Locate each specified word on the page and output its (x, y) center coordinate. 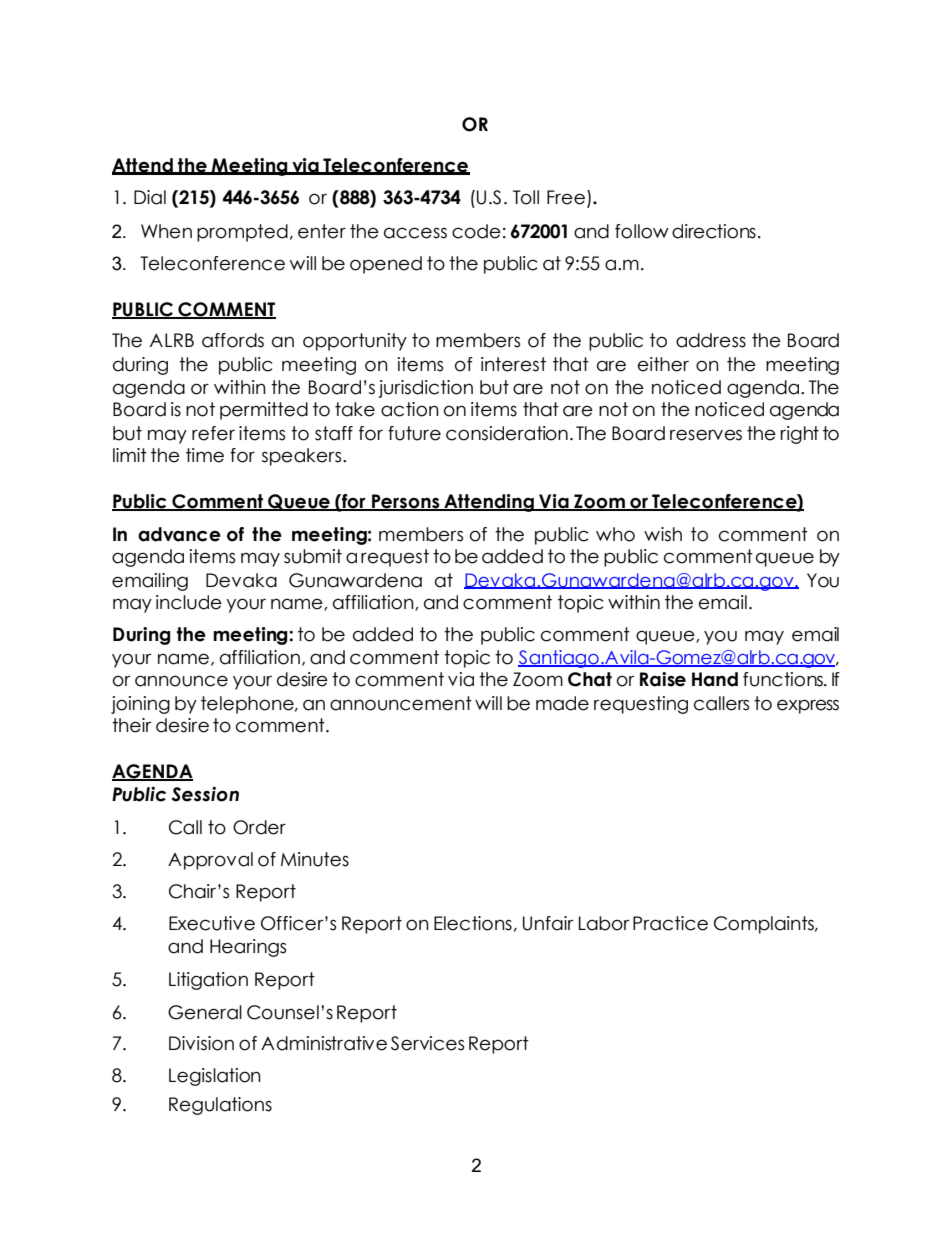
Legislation (215, 1077)
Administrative (324, 1043)
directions (714, 231)
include (189, 602)
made (562, 703)
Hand (715, 679)
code (476, 231)
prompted (242, 233)
